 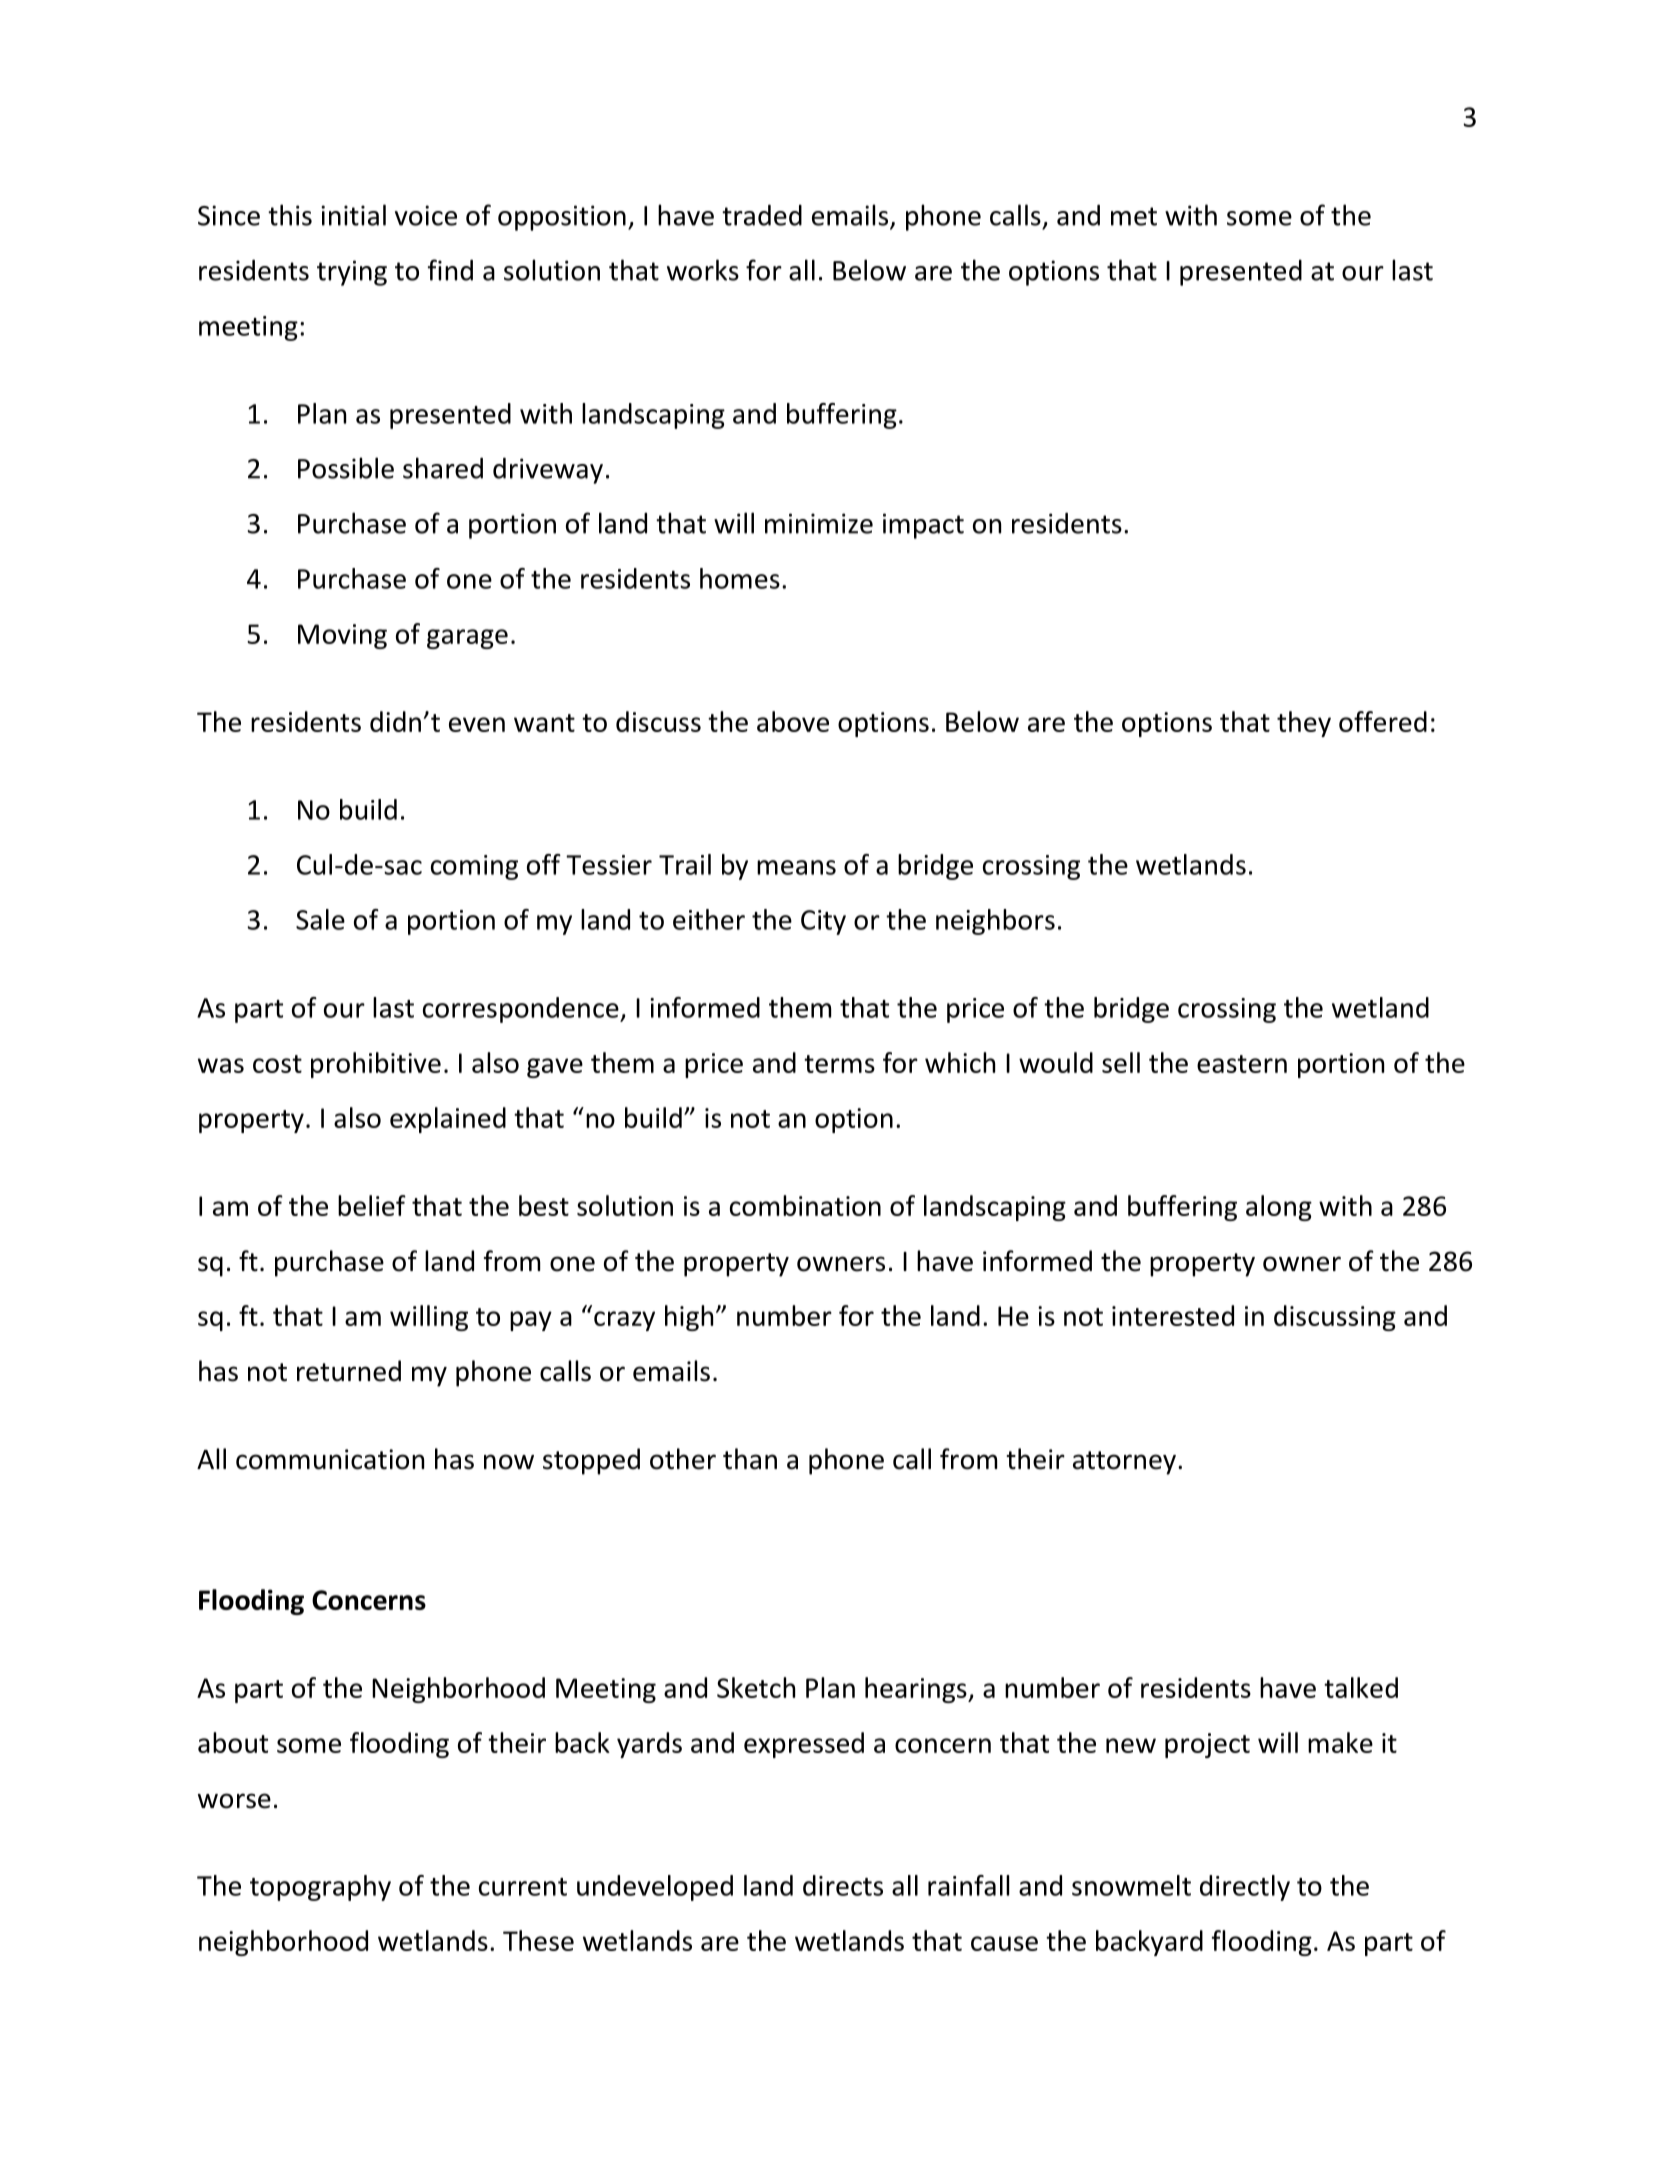 I want to click on prohibitive, so click(x=376, y=1065).
